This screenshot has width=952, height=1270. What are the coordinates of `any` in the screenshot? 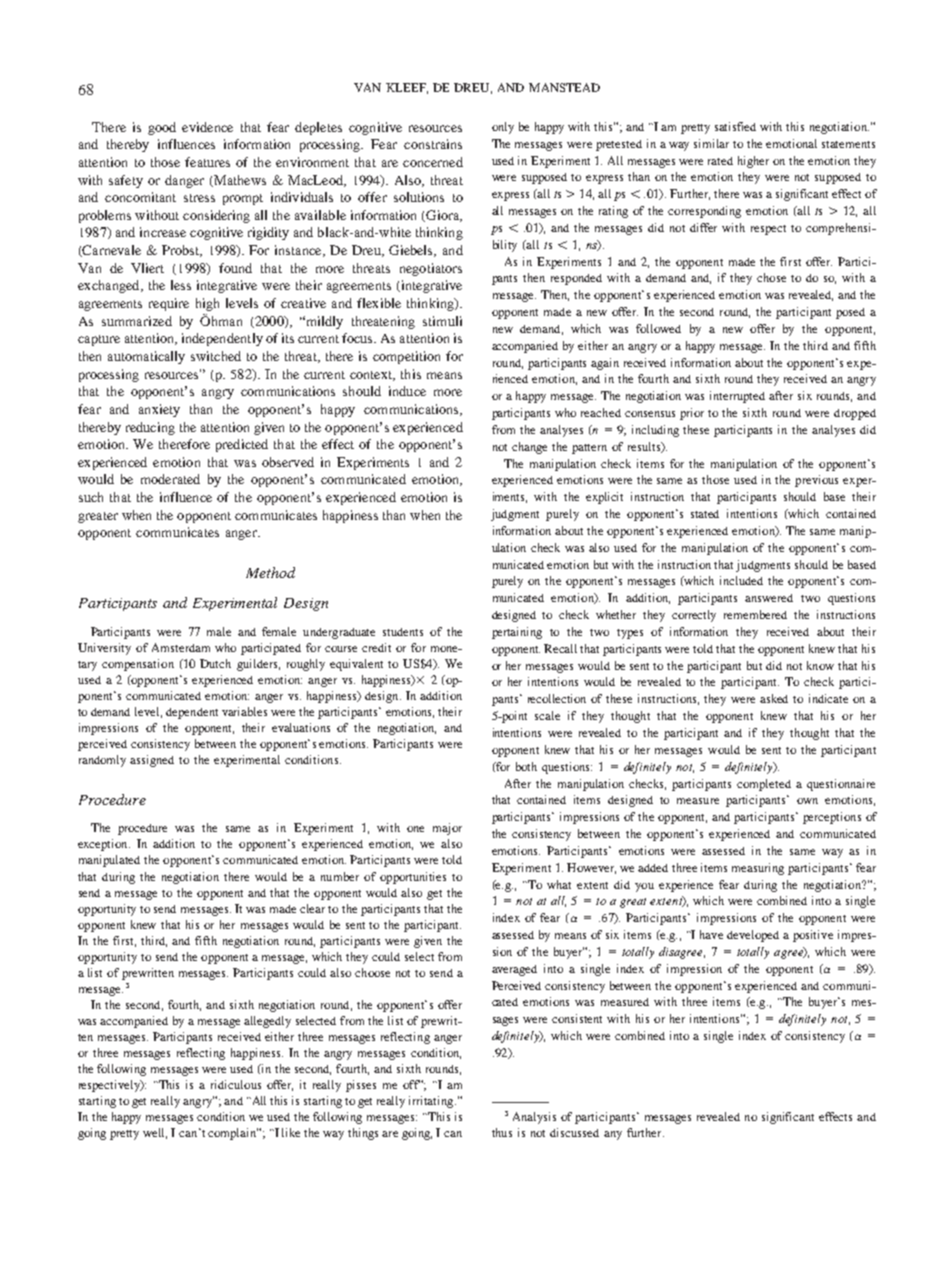 It's located at (613, 1135).
